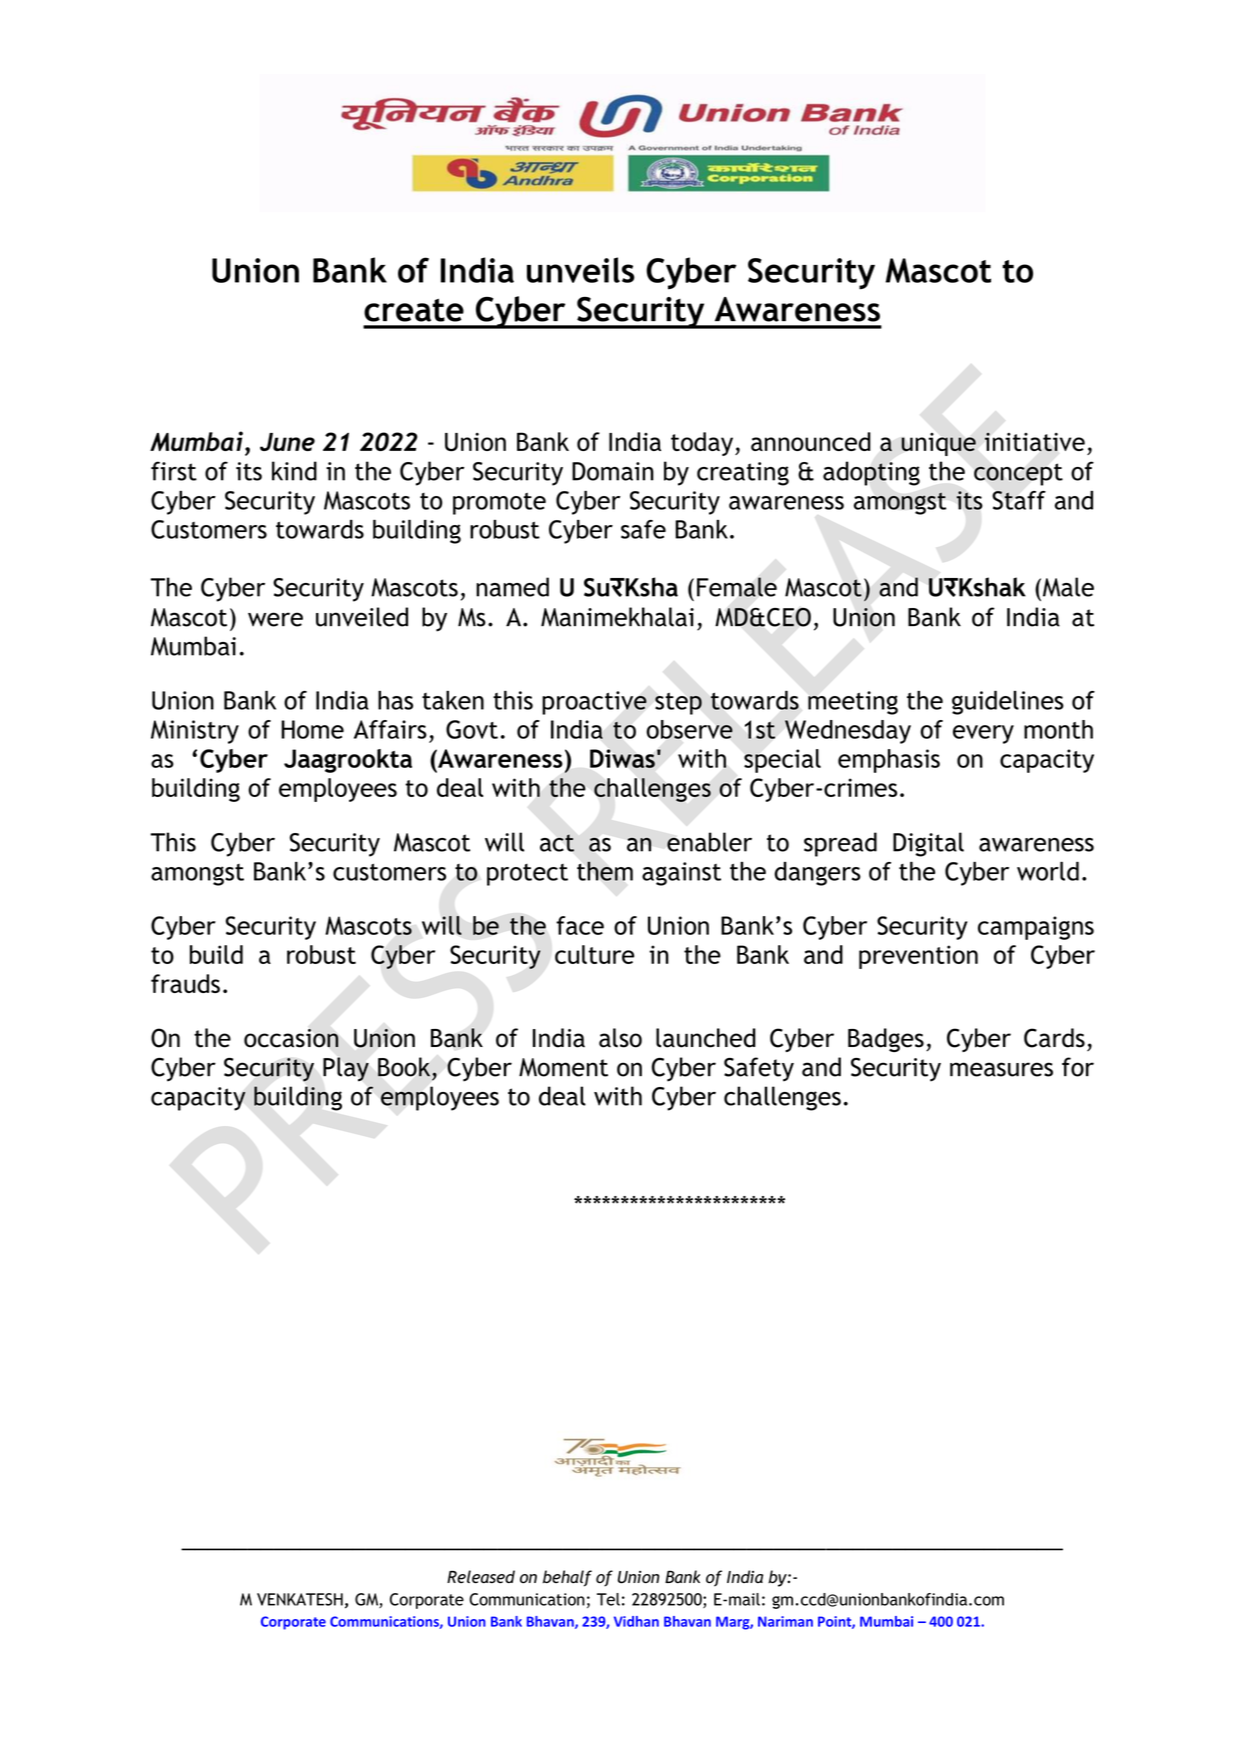  I want to click on unveils, so click(581, 270).
